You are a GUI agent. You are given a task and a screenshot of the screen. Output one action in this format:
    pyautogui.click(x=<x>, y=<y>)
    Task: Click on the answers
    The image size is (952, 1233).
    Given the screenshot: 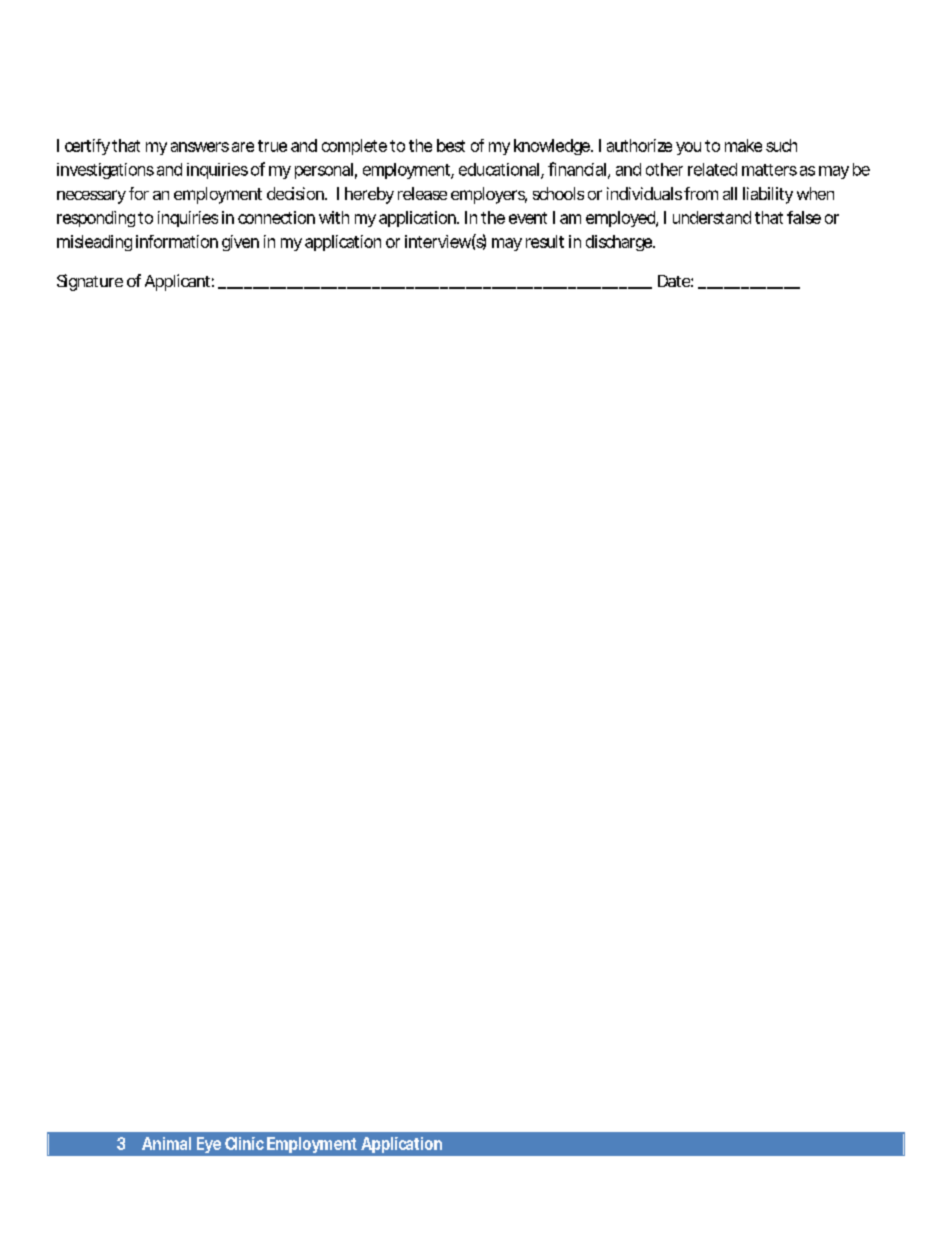 What is the action you would take?
    pyautogui.click(x=200, y=147)
